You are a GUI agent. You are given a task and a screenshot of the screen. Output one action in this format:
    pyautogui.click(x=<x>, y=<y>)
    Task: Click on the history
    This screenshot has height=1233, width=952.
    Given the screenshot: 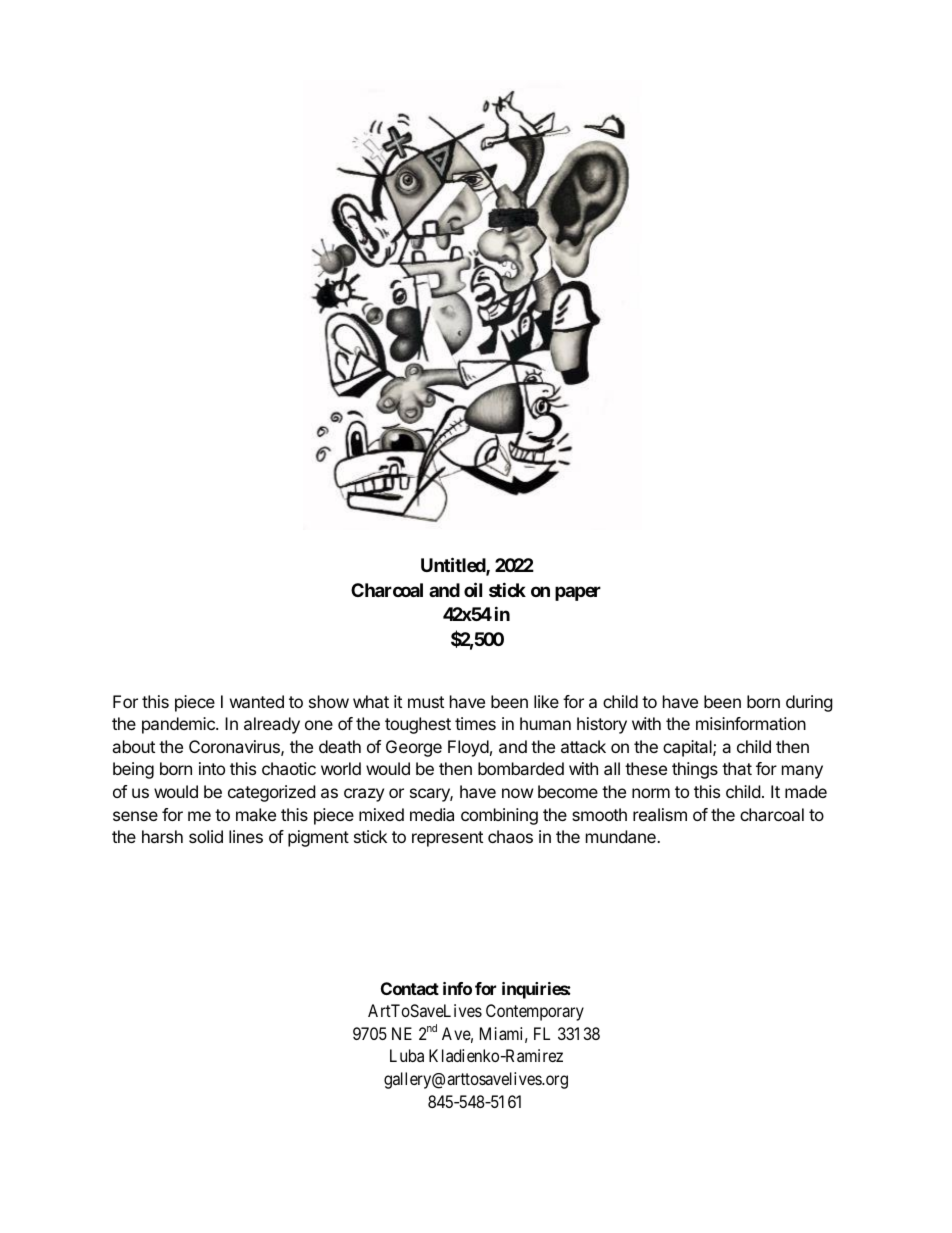 What is the action you would take?
    pyautogui.click(x=602, y=725)
